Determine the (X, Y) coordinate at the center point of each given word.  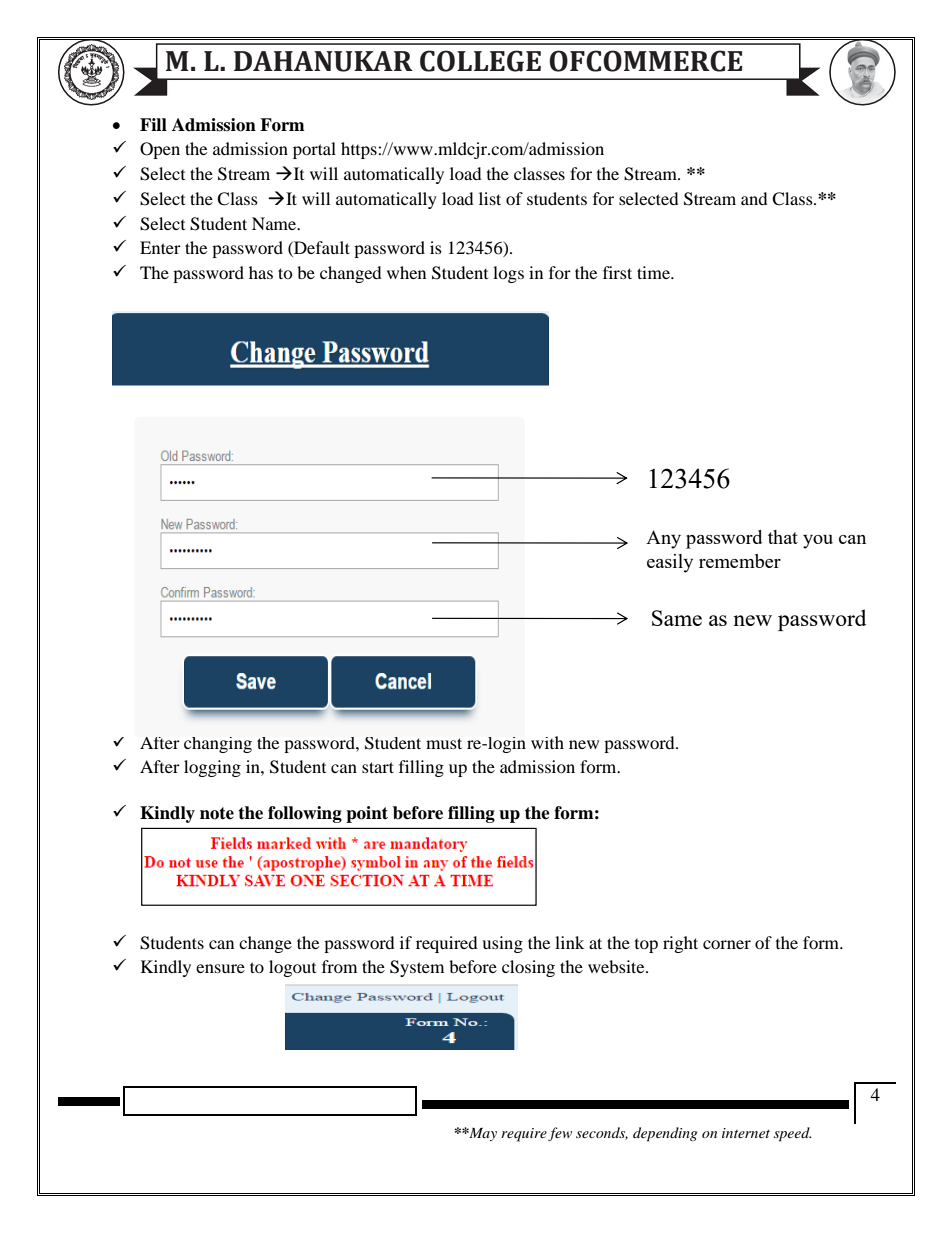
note (217, 813)
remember (740, 561)
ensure (220, 968)
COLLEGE (480, 61)
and (754, 198)
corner (727, 944)
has (261, 272)
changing (218, 745)
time (654, 272)
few (560, 1134)
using (502, 944)
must (444, 743)
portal (314, 150)
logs (508, 274)
